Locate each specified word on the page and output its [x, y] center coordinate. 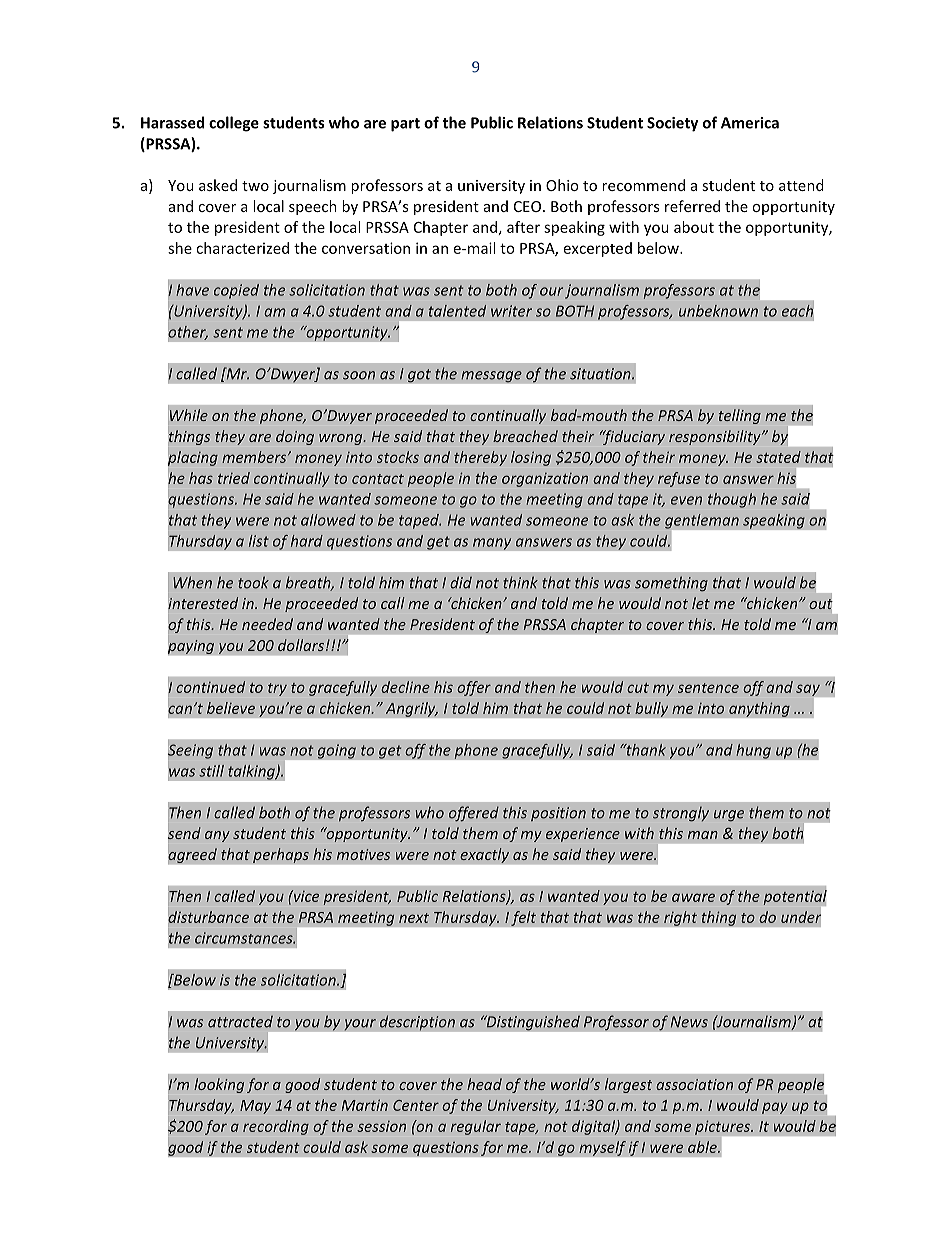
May [255, 1107]
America [750, 123]
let [701, 603]
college [234, 124]
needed [267, 624]
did [461, 582]
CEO [527, 206]
